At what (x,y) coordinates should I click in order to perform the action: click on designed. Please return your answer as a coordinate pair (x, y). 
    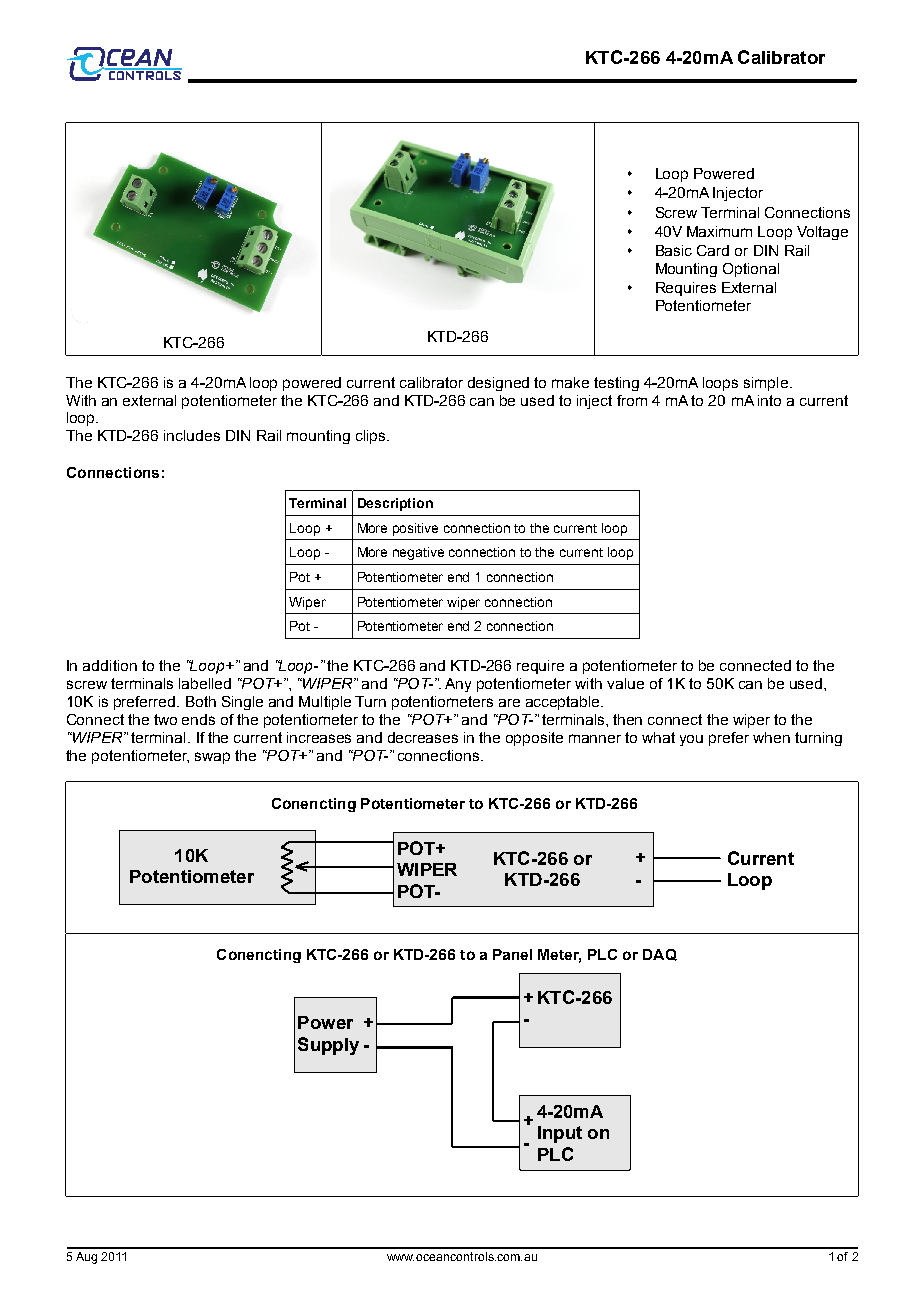
    Looking at the image, I should click on (498, 384).
